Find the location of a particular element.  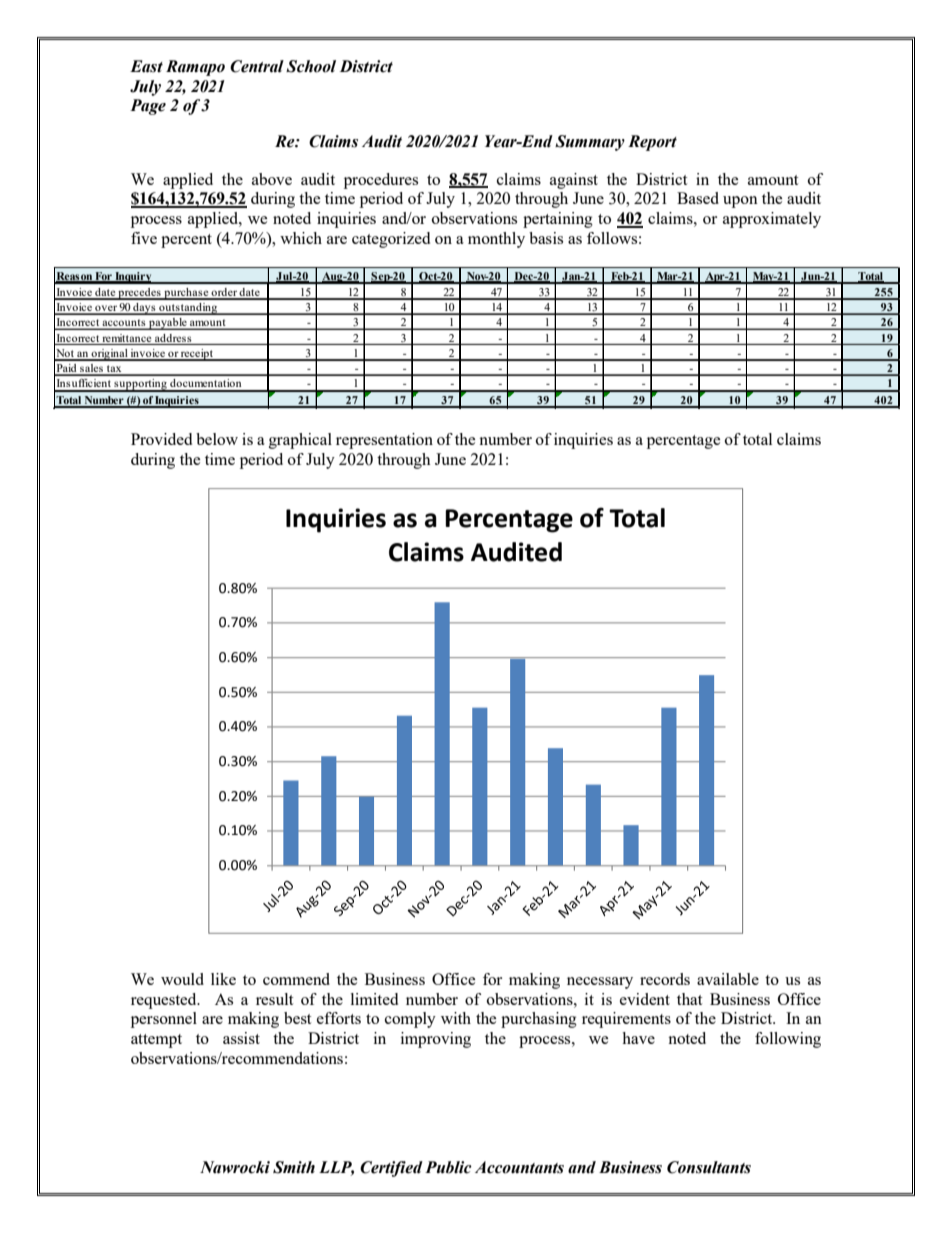

basis is located at coordinates (546, 238).
